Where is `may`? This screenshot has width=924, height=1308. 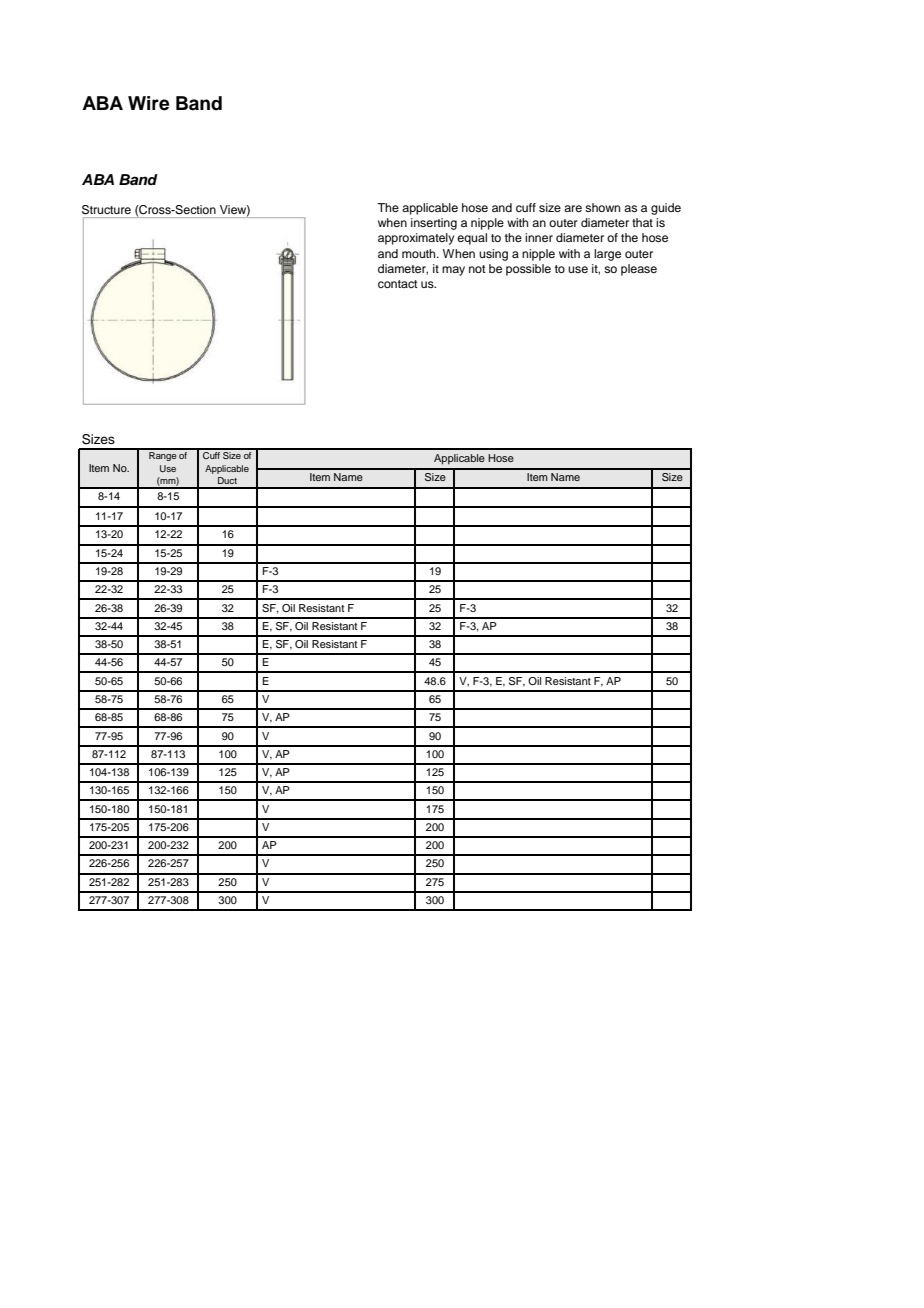 may is located at coordinates (453, 271).
